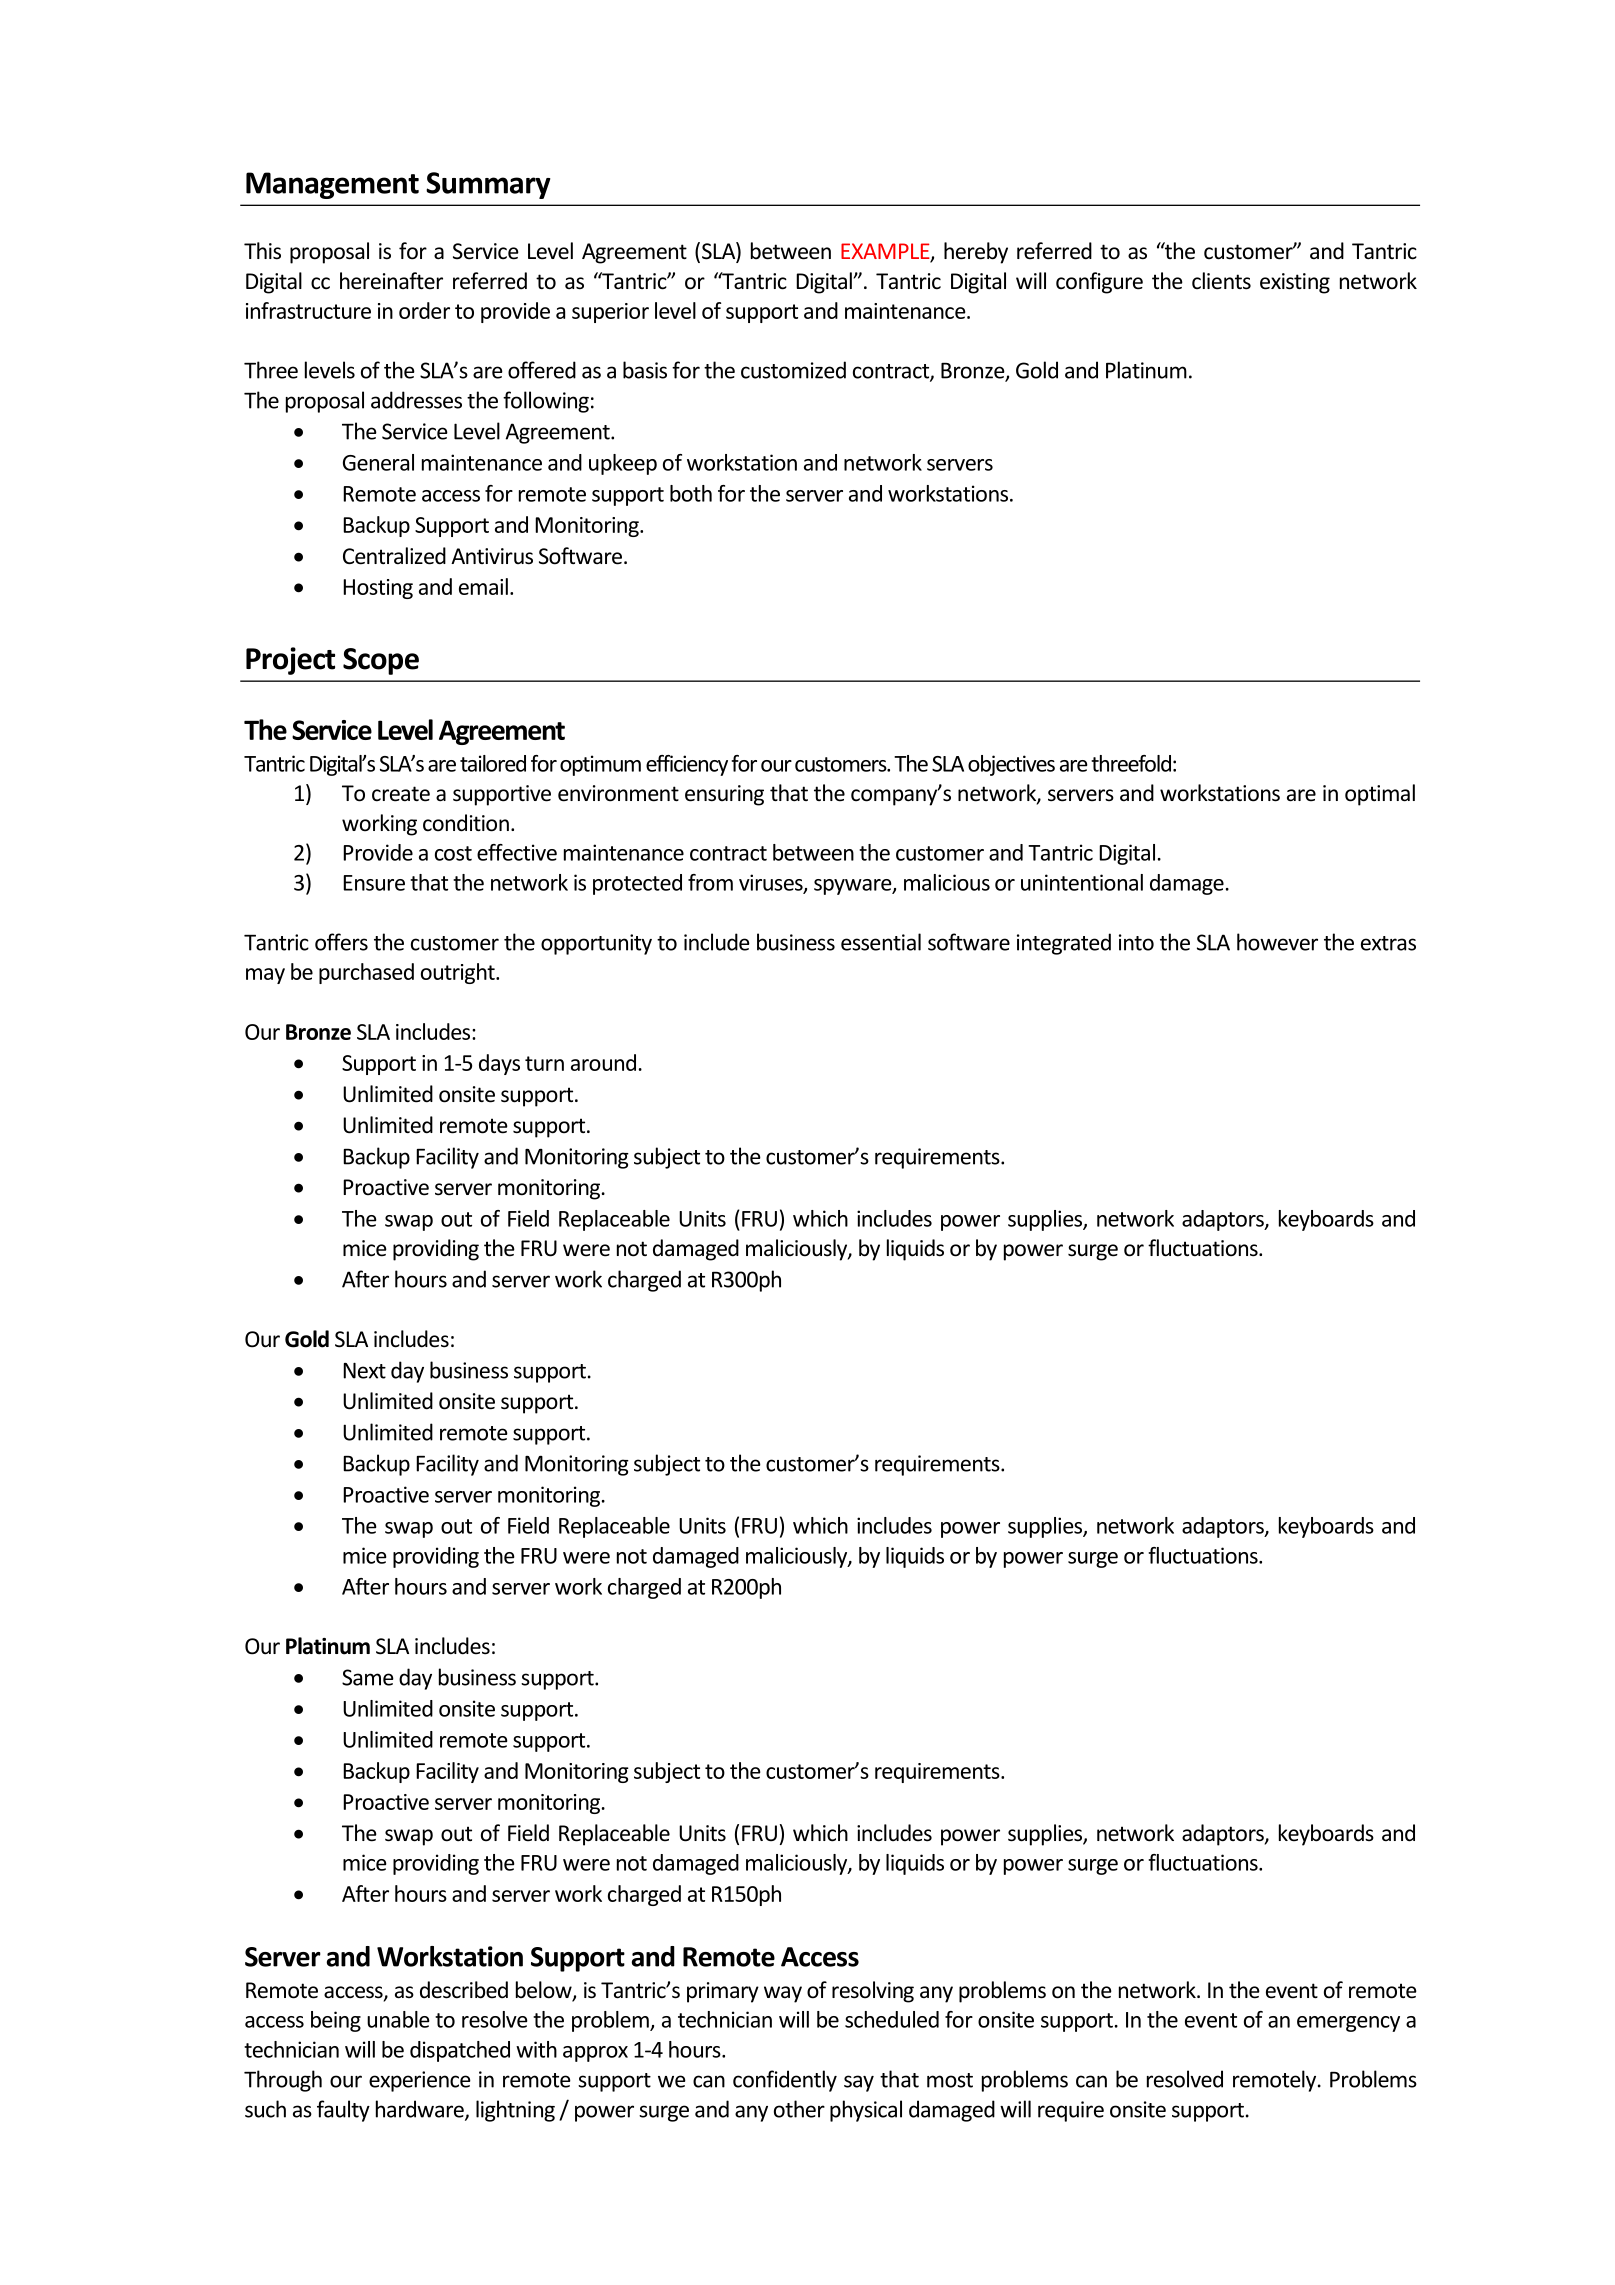 This page has width=1615, height=2285. What do you see at coordinates (1348, 2024) in the page?
I see `emergency` at bounding box center [1348, 2024].
